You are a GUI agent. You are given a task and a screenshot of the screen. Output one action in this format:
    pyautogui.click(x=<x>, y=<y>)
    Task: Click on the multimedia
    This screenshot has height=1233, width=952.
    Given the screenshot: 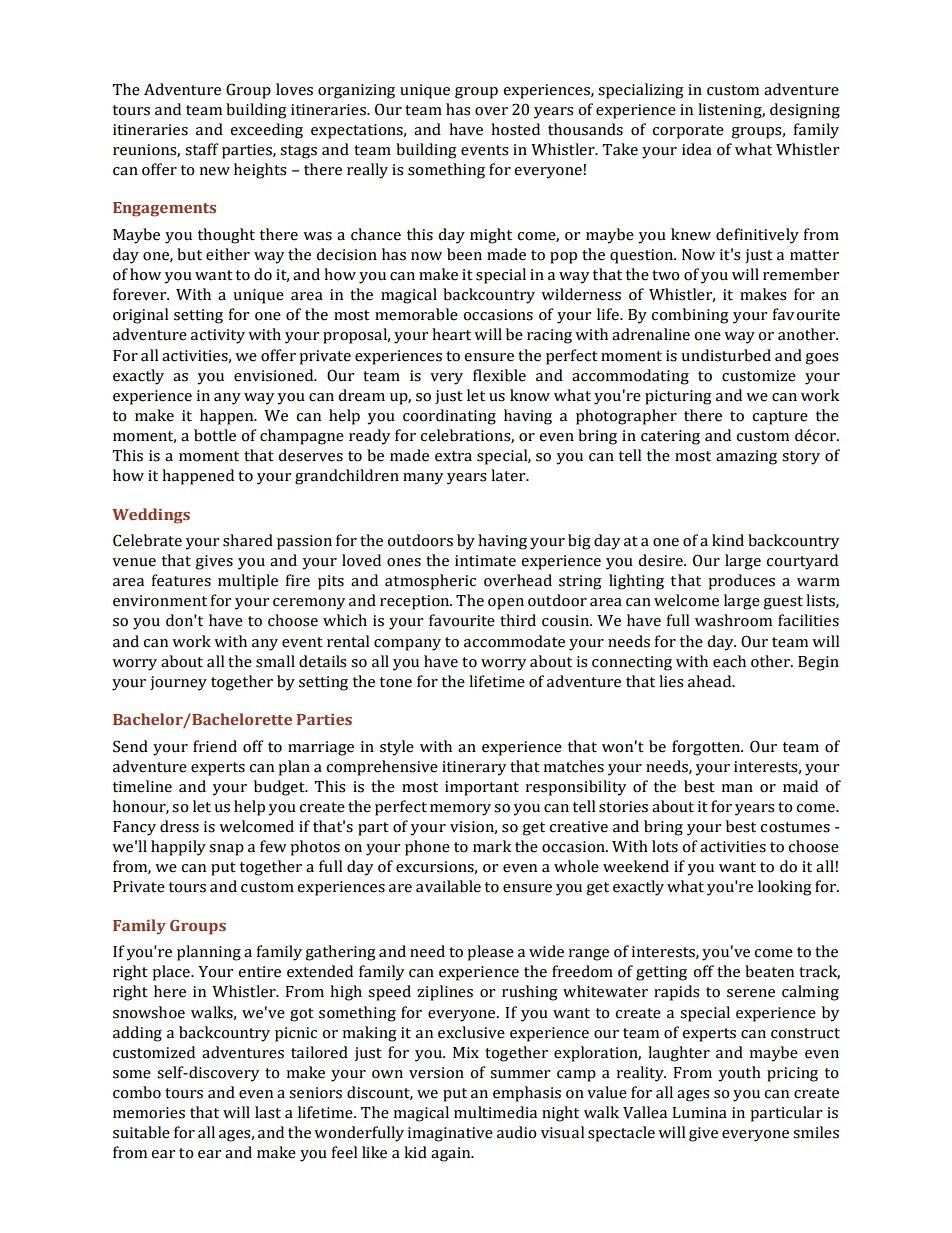 What is the action you would take?
    pyautogui.click(x=495, y=1112)
